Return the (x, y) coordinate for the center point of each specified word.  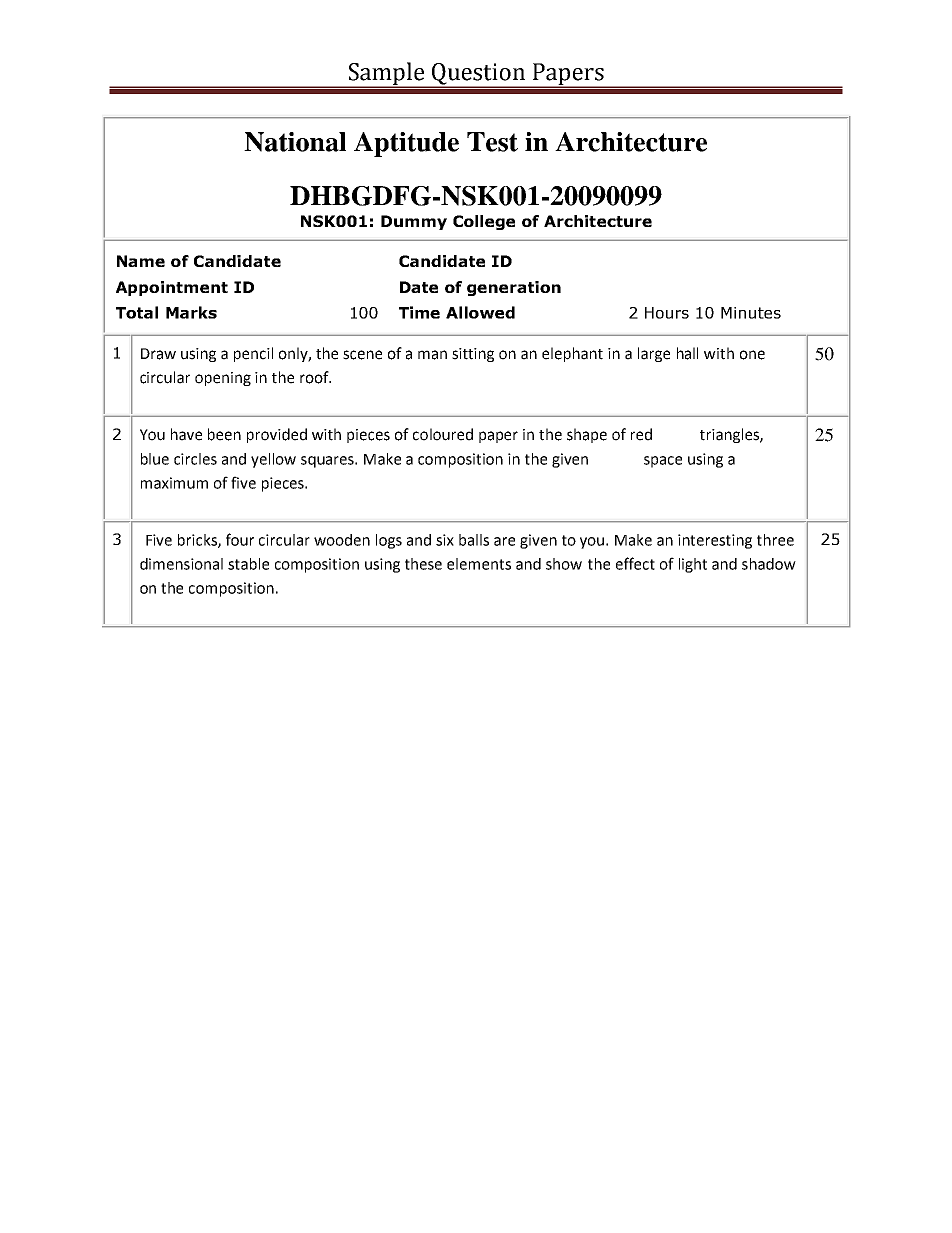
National (295, 142)
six (445, 540)
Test (492, 142)
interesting (715, 541)
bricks (198, 541)
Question (478, 75)
